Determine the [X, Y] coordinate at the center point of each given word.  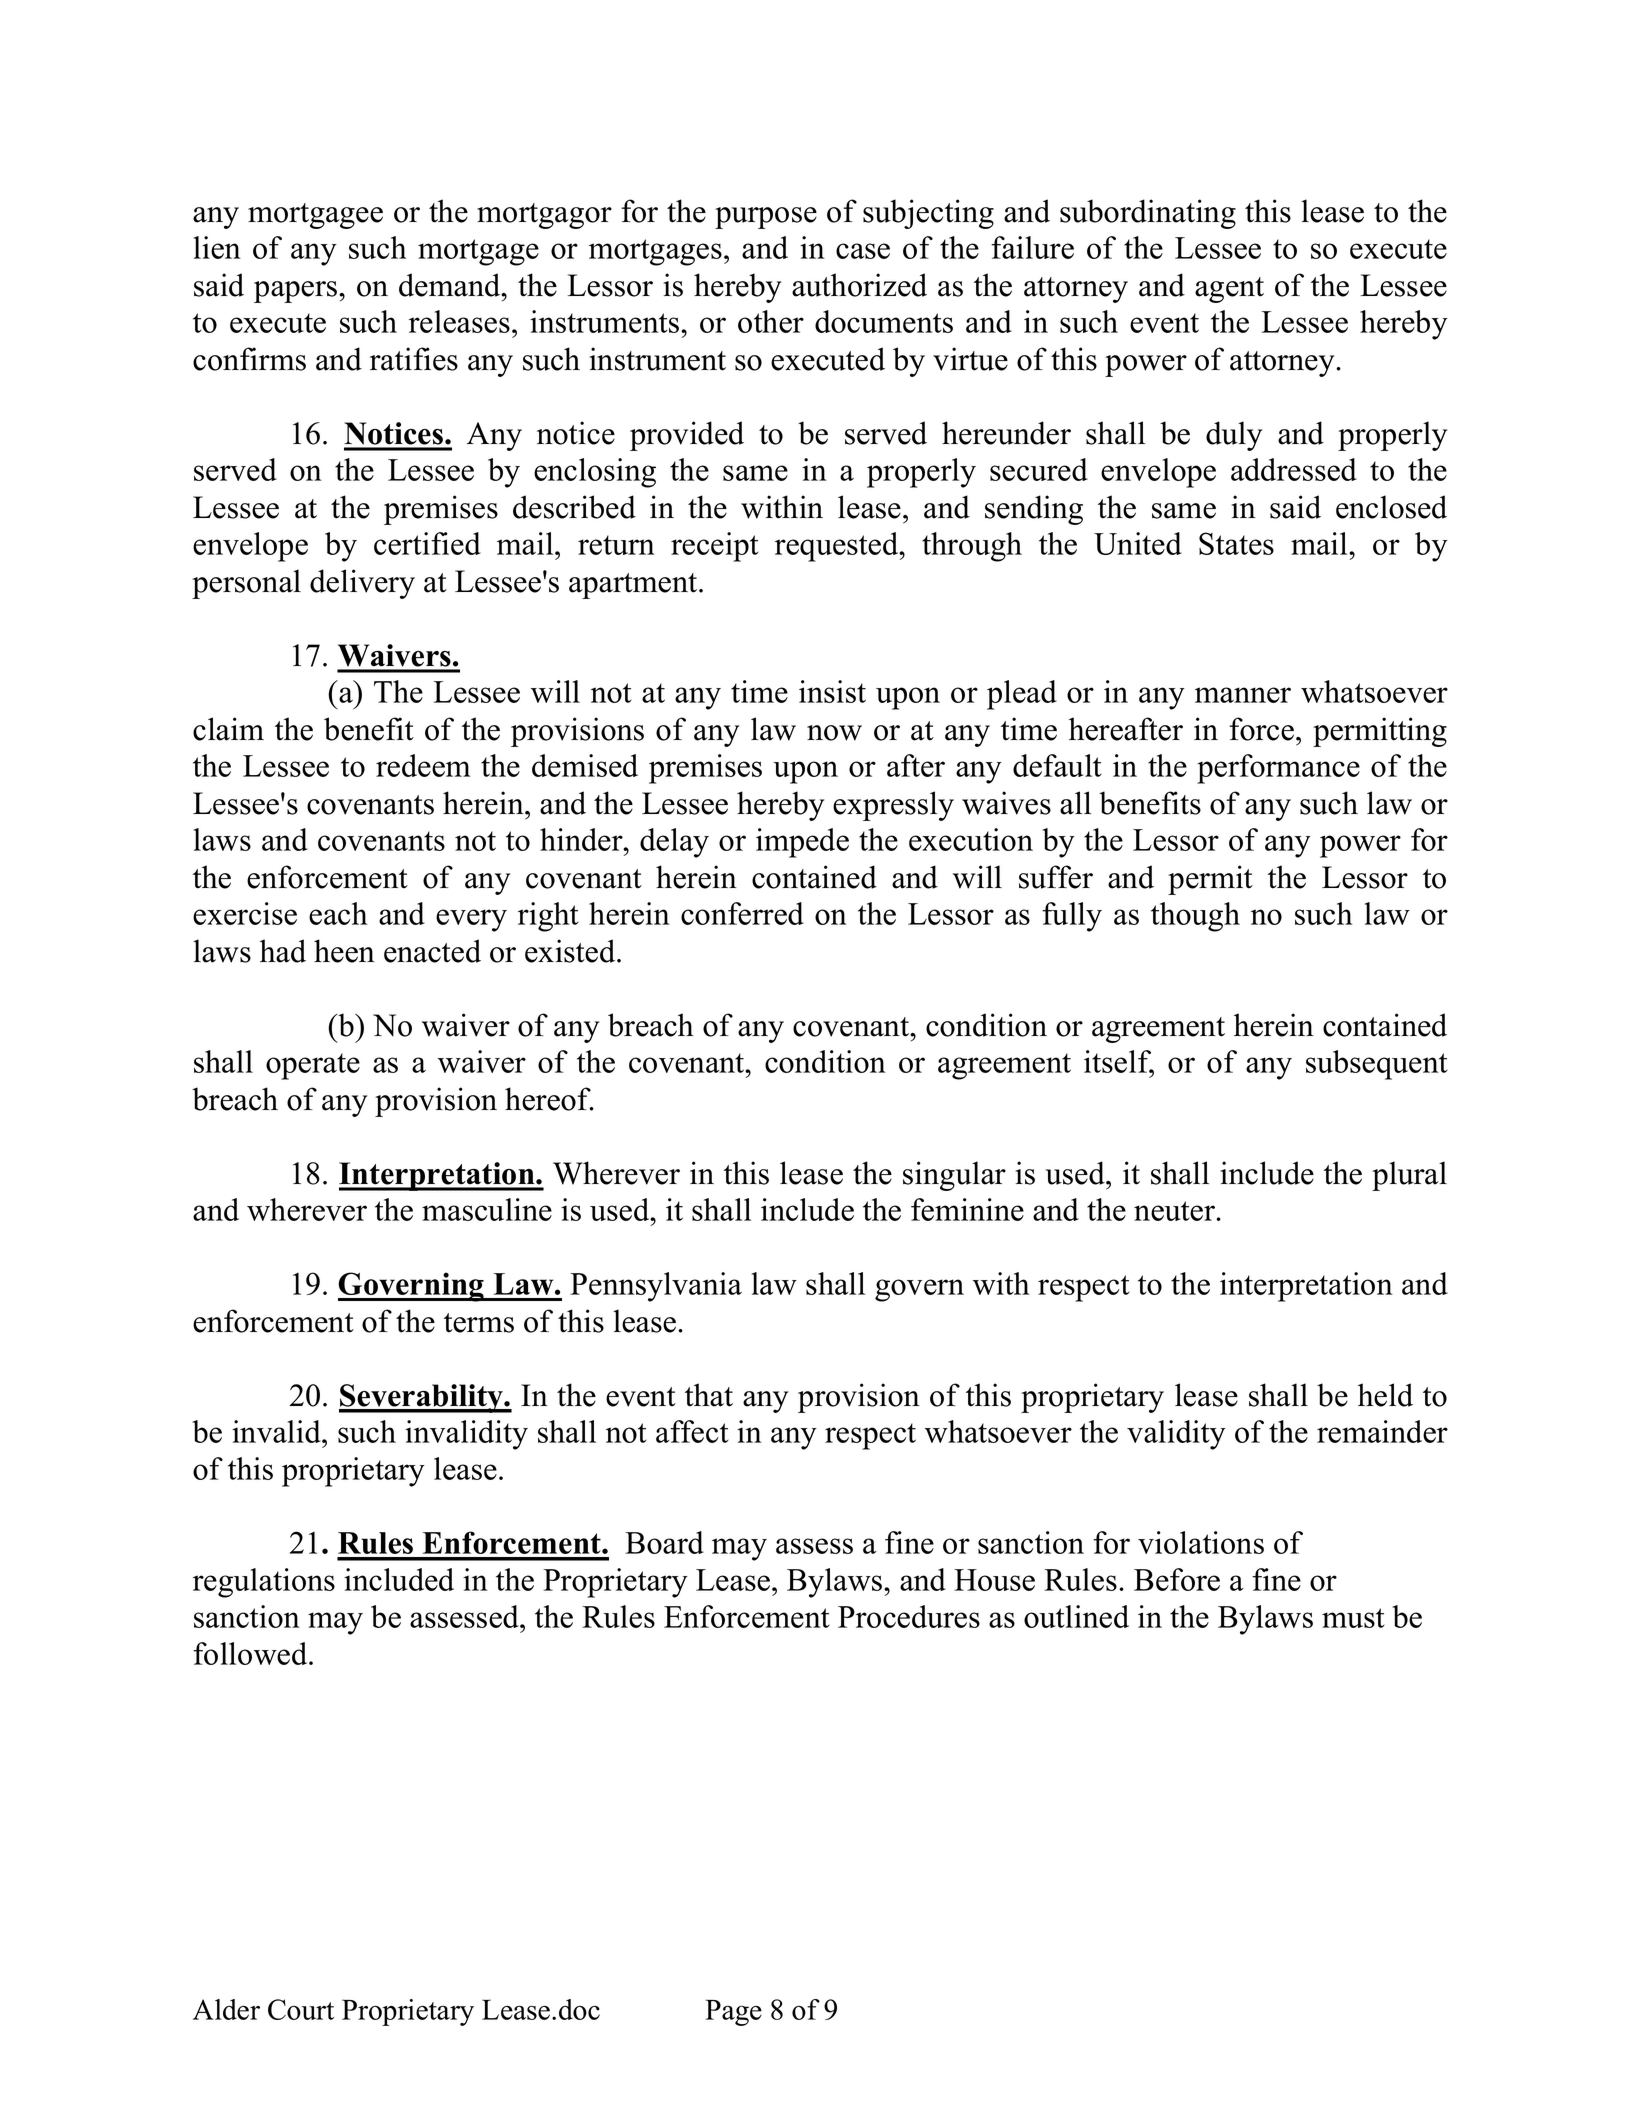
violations [1201, 1542]
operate [313, 1066]
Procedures [909, 1616]
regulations [264, 1583]
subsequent [1377, 1065]
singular [954, 1176]
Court [301, 2009]
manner [1243, 695]
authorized [859, 285]
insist [832, 691]
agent [1229, 290]
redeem [423, 765]
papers [297, 292]
